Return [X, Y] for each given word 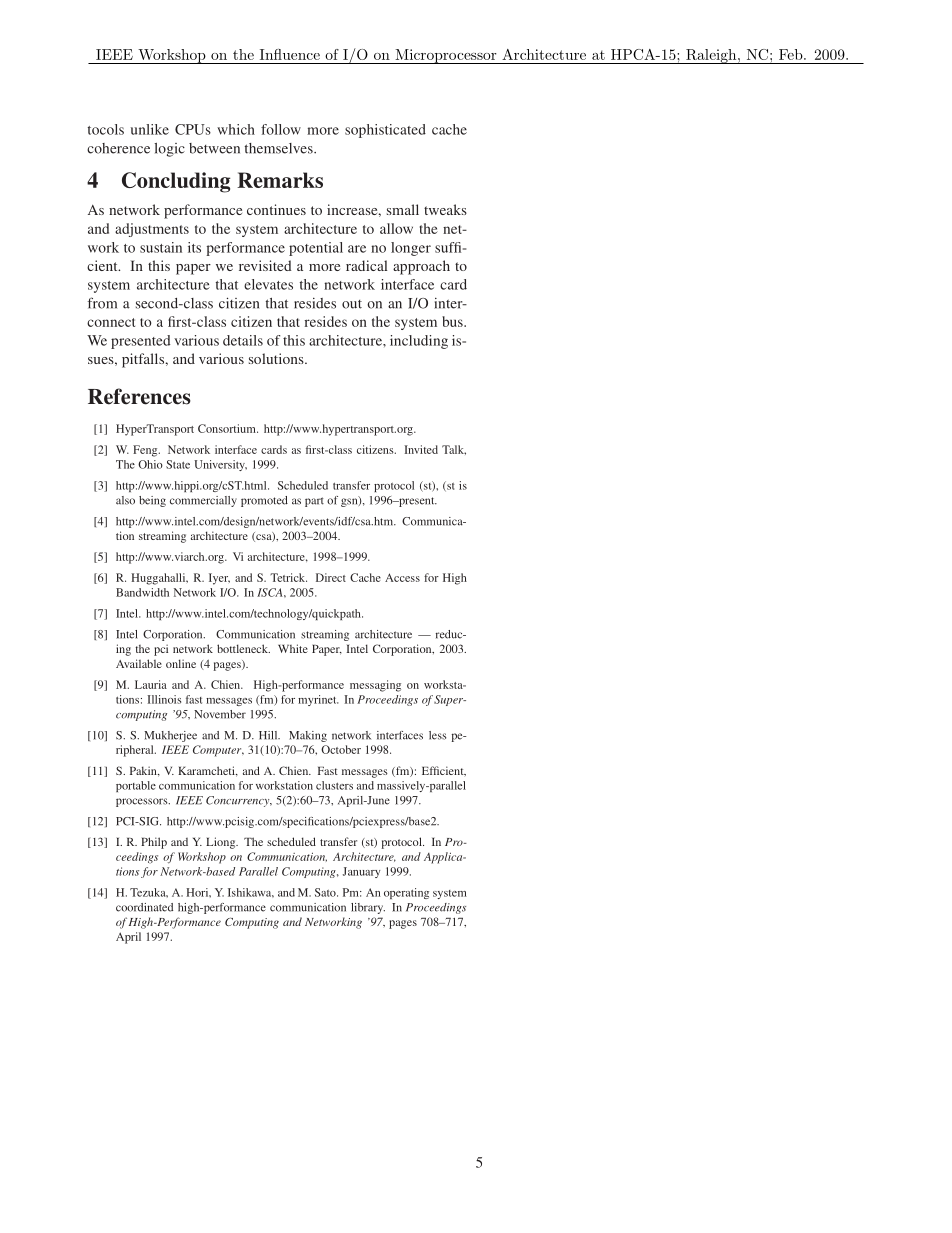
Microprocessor [446, 56]
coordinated [144, 907]
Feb [792, 54]
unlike [150, 129]
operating [406, 893]
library [368, 908]
